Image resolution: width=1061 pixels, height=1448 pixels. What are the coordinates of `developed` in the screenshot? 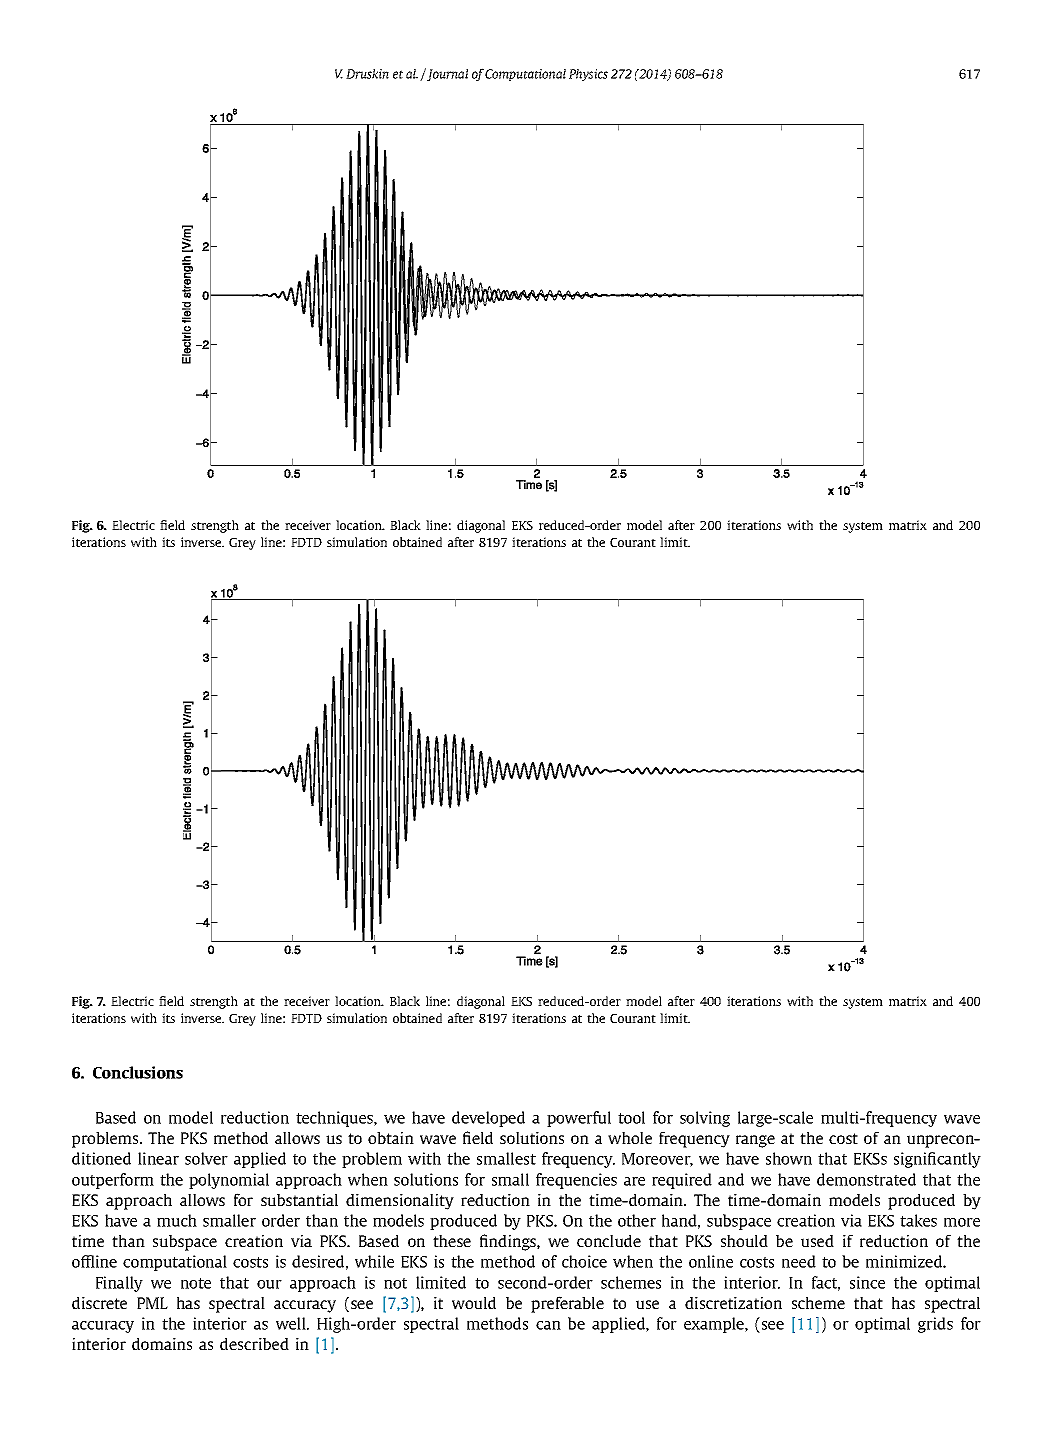 It's located at (488, 1119).
